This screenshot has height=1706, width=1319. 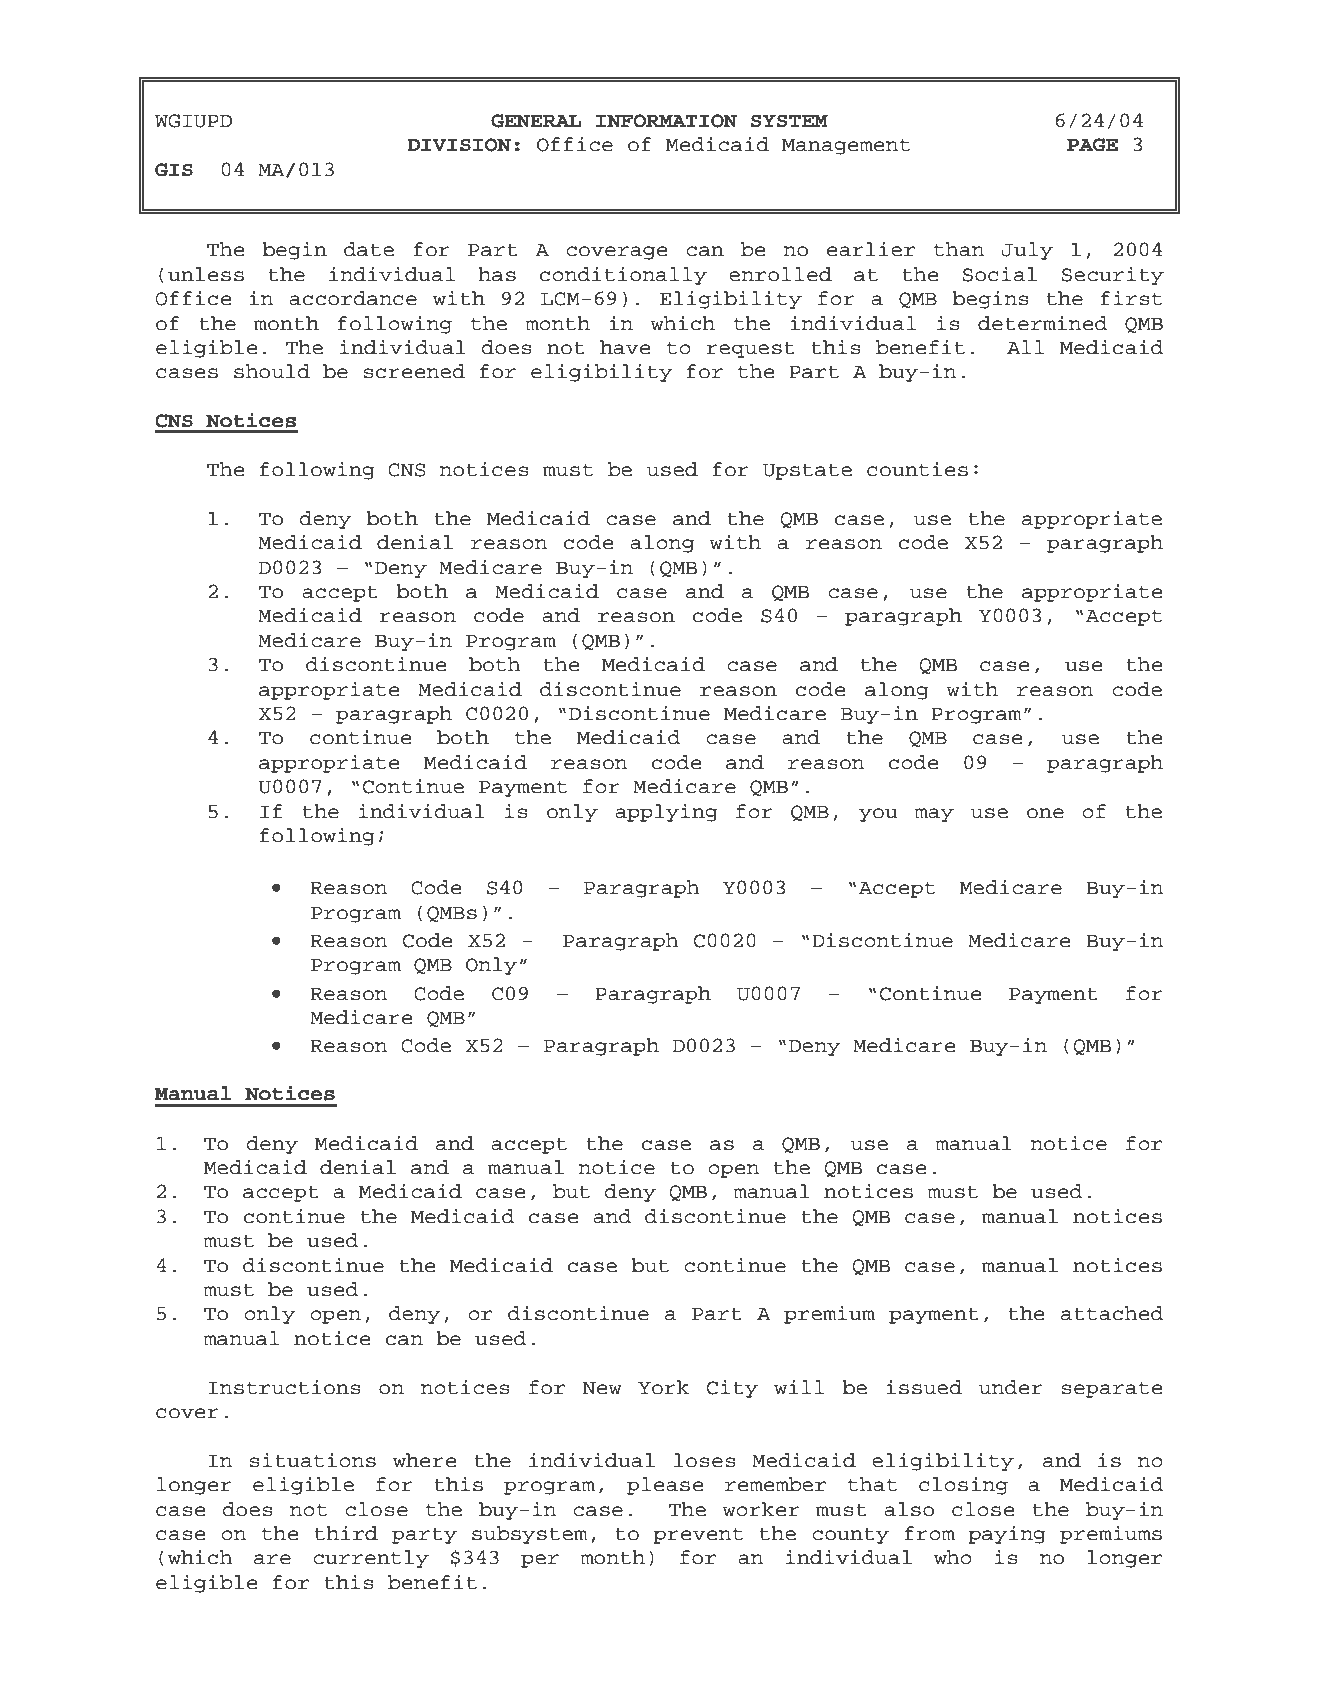 What do you see at coordinates (346, 1533) in the screenshot?
I see `third` at bounding box center [346, 1533].
